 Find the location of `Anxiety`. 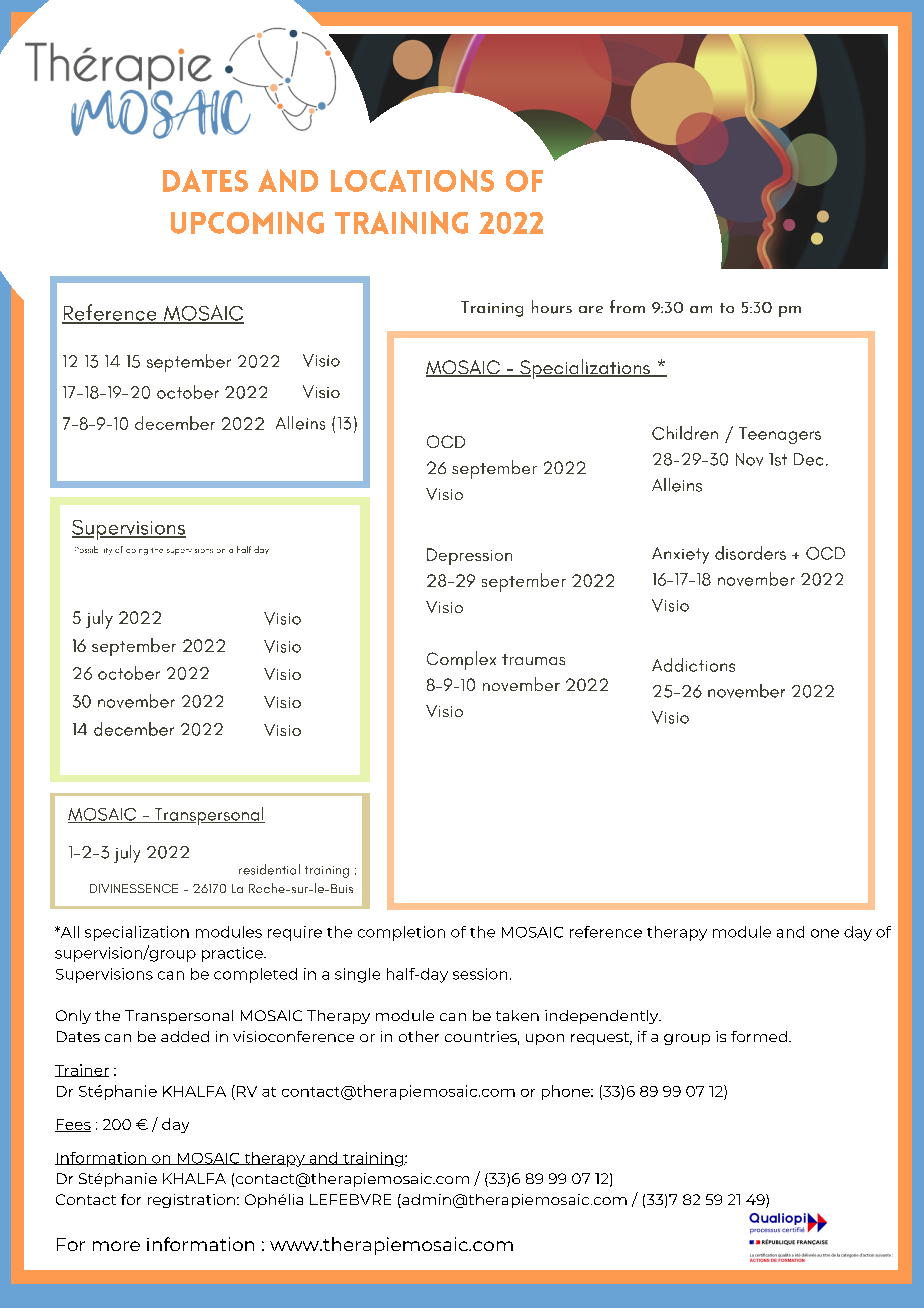

Anxiety is located at coordinates (680, 555).
